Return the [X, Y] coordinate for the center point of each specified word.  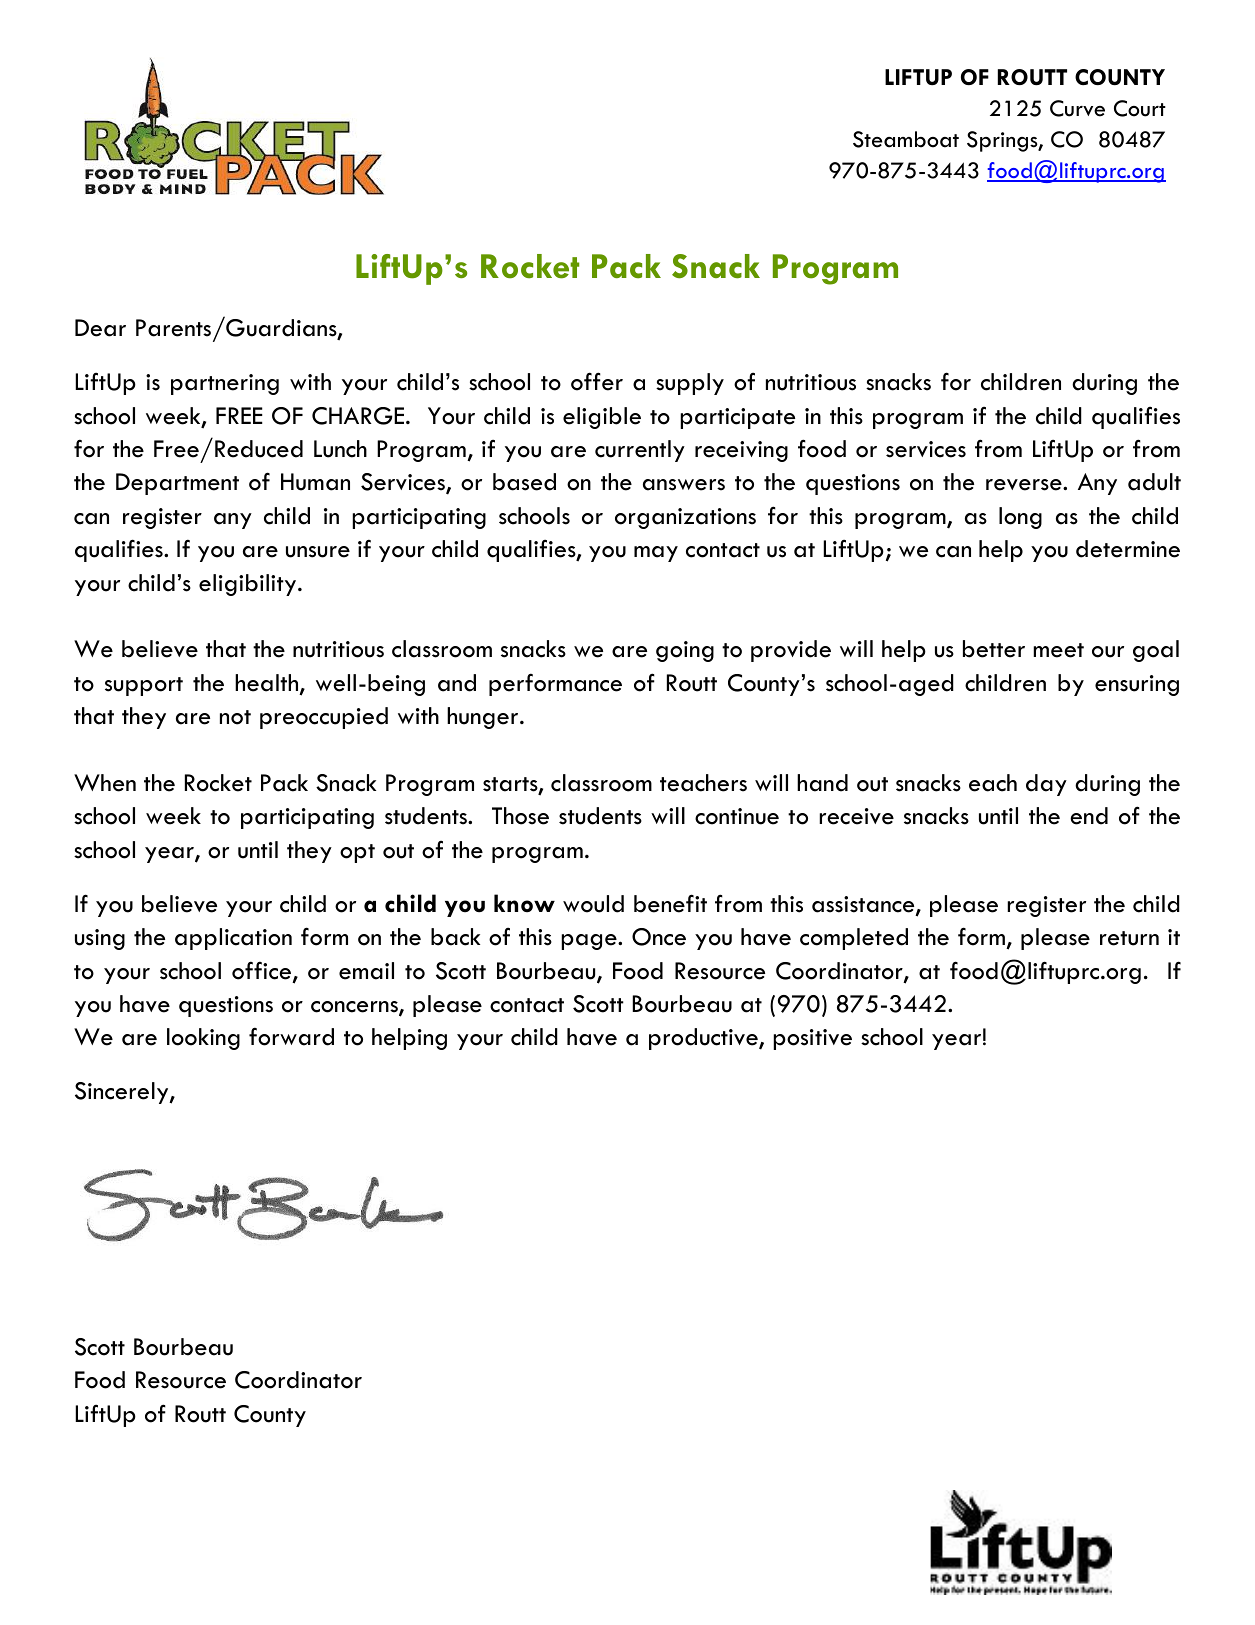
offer [597, 381]
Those [520, 816]
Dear [100, 328]
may [656, 554]
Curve [1077, 108]
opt [357, 853]
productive [704, 1039]
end [1089, 816]
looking [203, 1039]
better [994, 649]
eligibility [247, 585]
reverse [1025, 485]
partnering [225, 384]
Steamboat [906, 139]
